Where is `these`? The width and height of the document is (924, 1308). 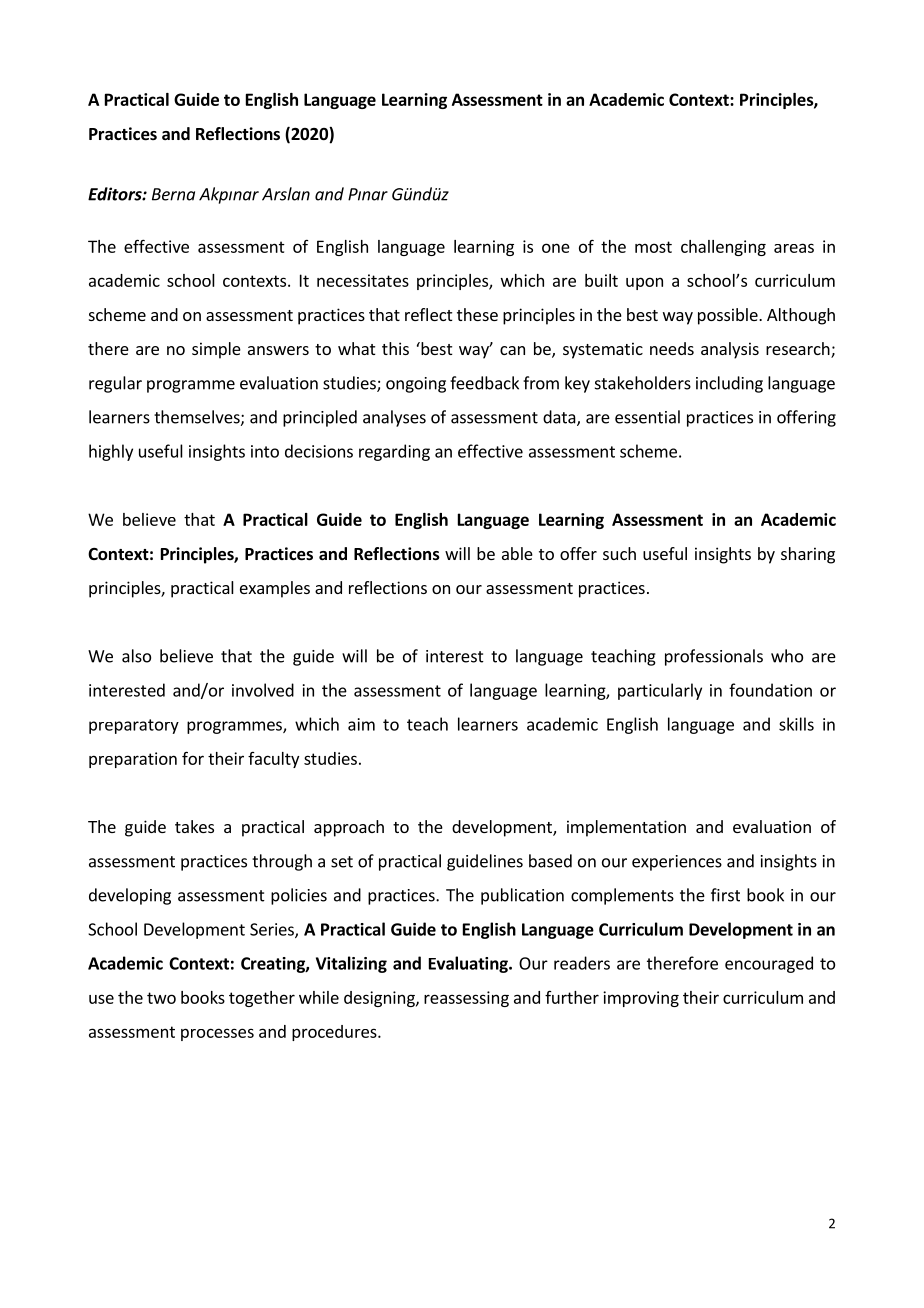 these is located at coordinates (477, 314).
